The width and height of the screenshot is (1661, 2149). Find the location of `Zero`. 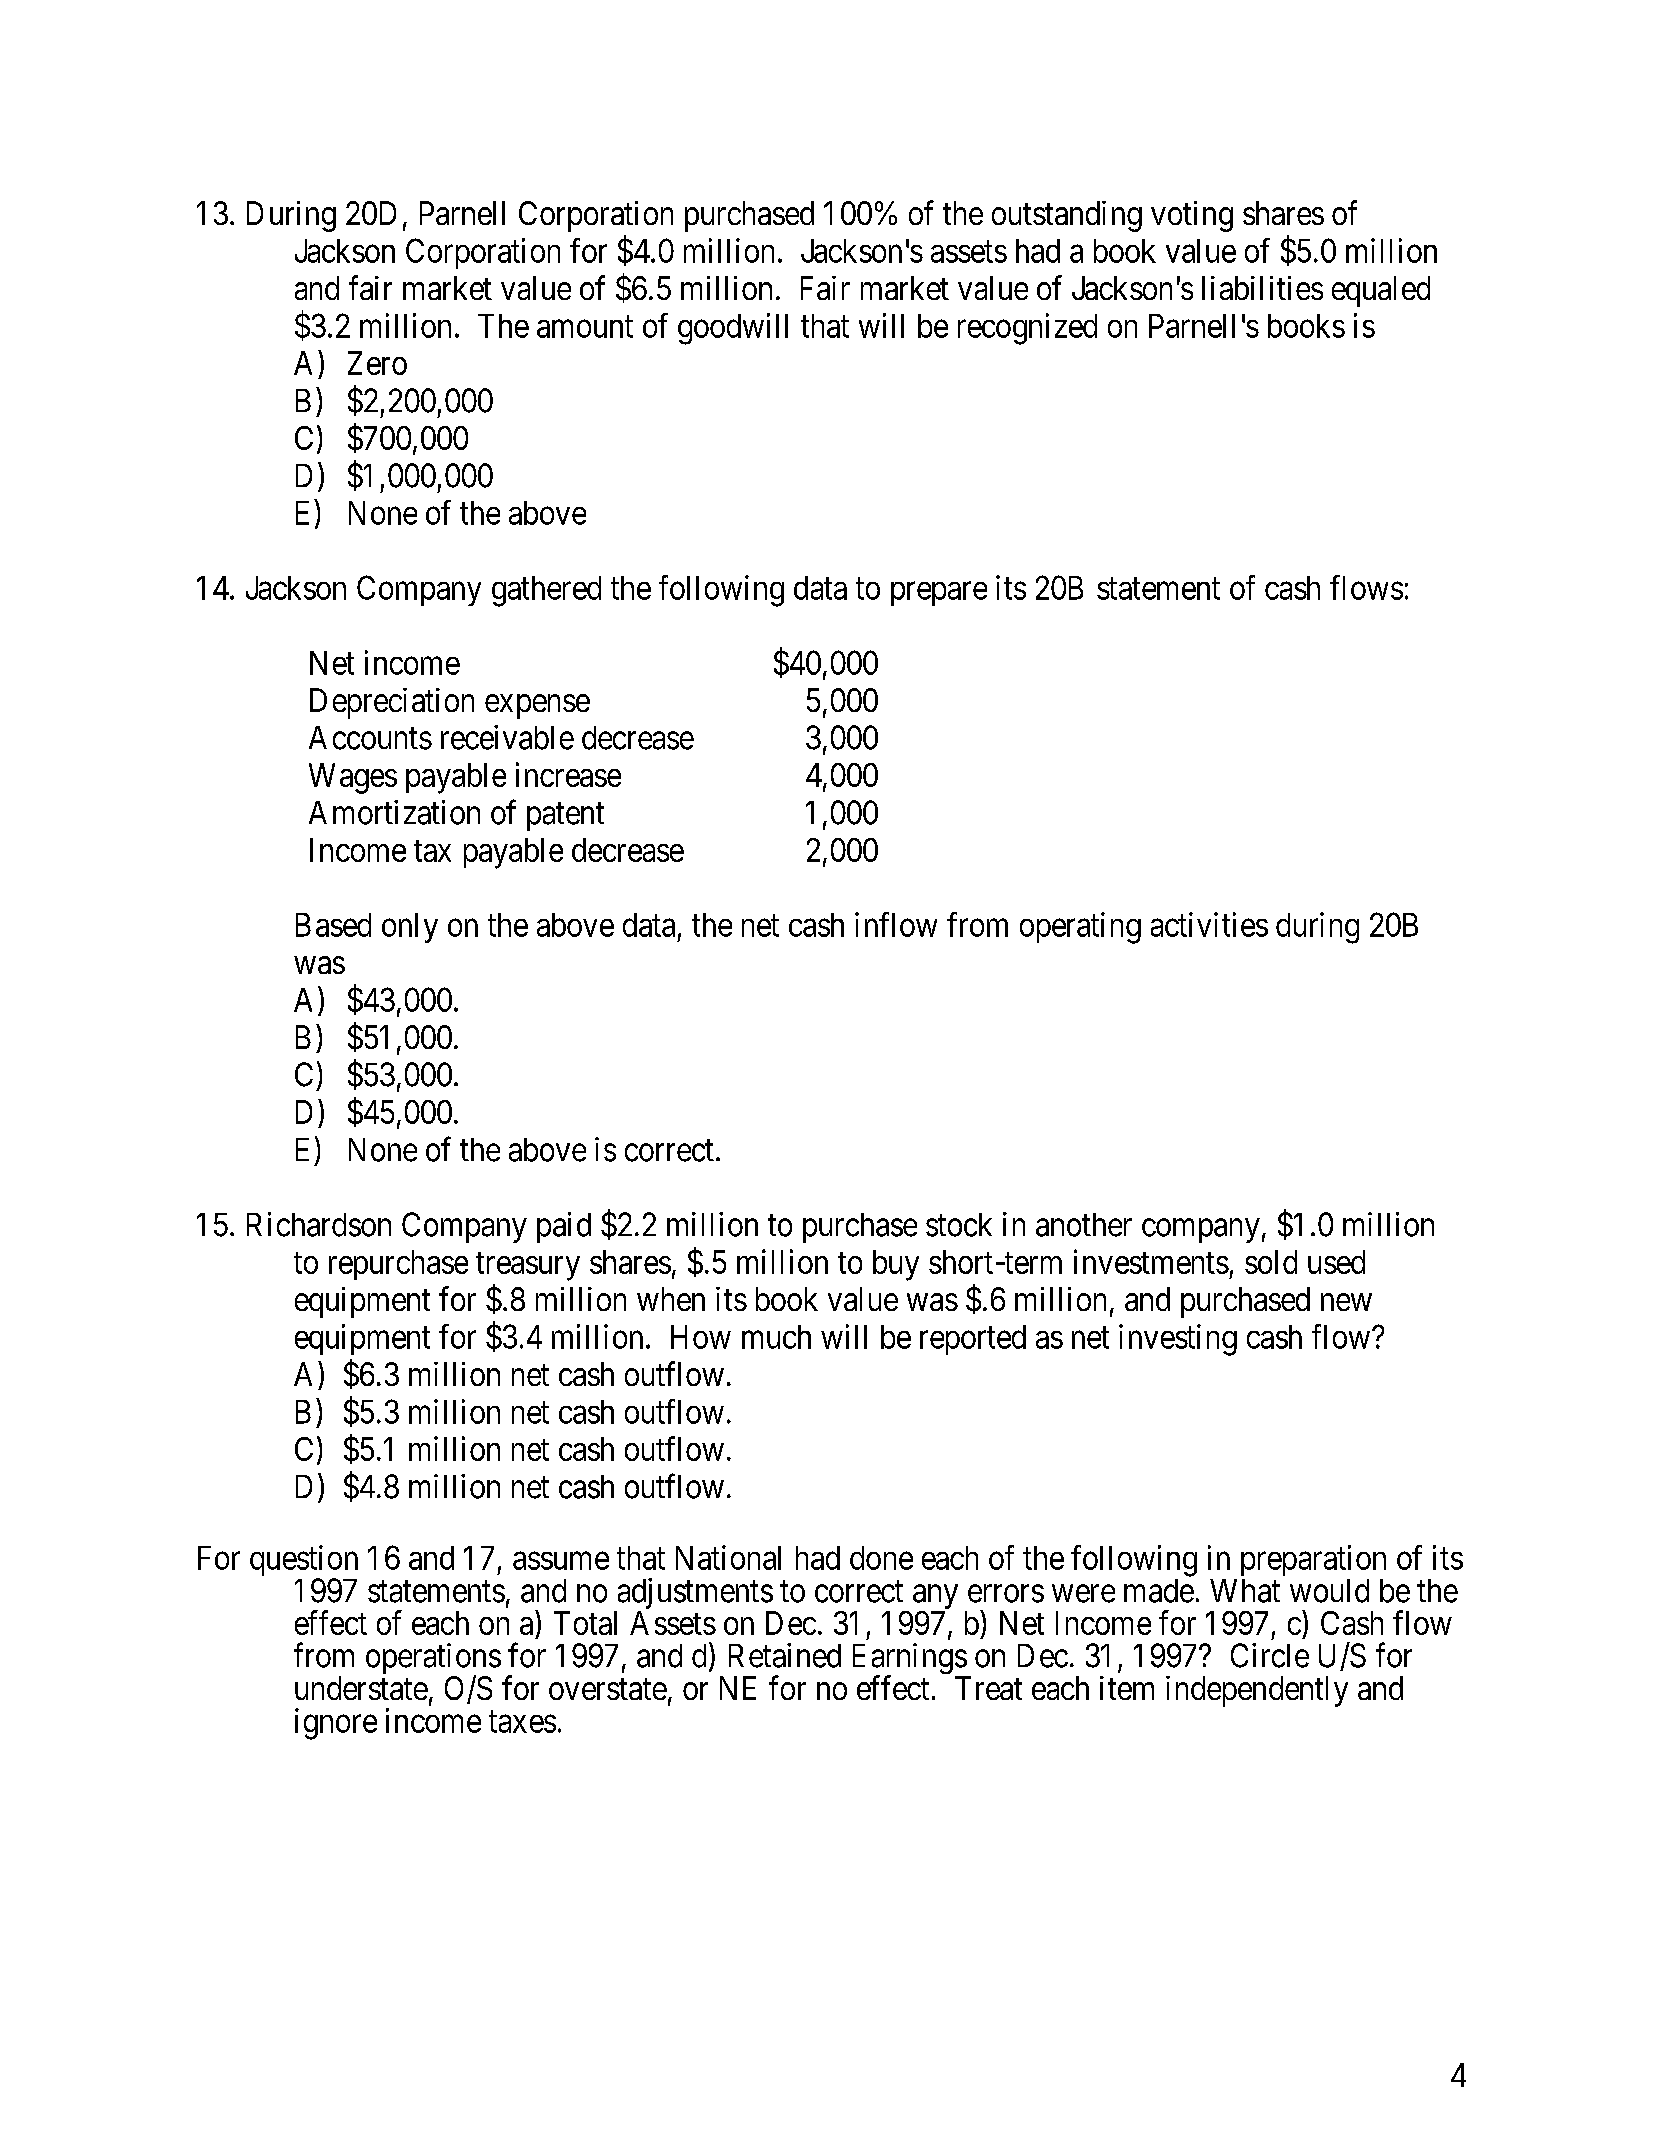

Zero is located at coordinates (377, 363).
